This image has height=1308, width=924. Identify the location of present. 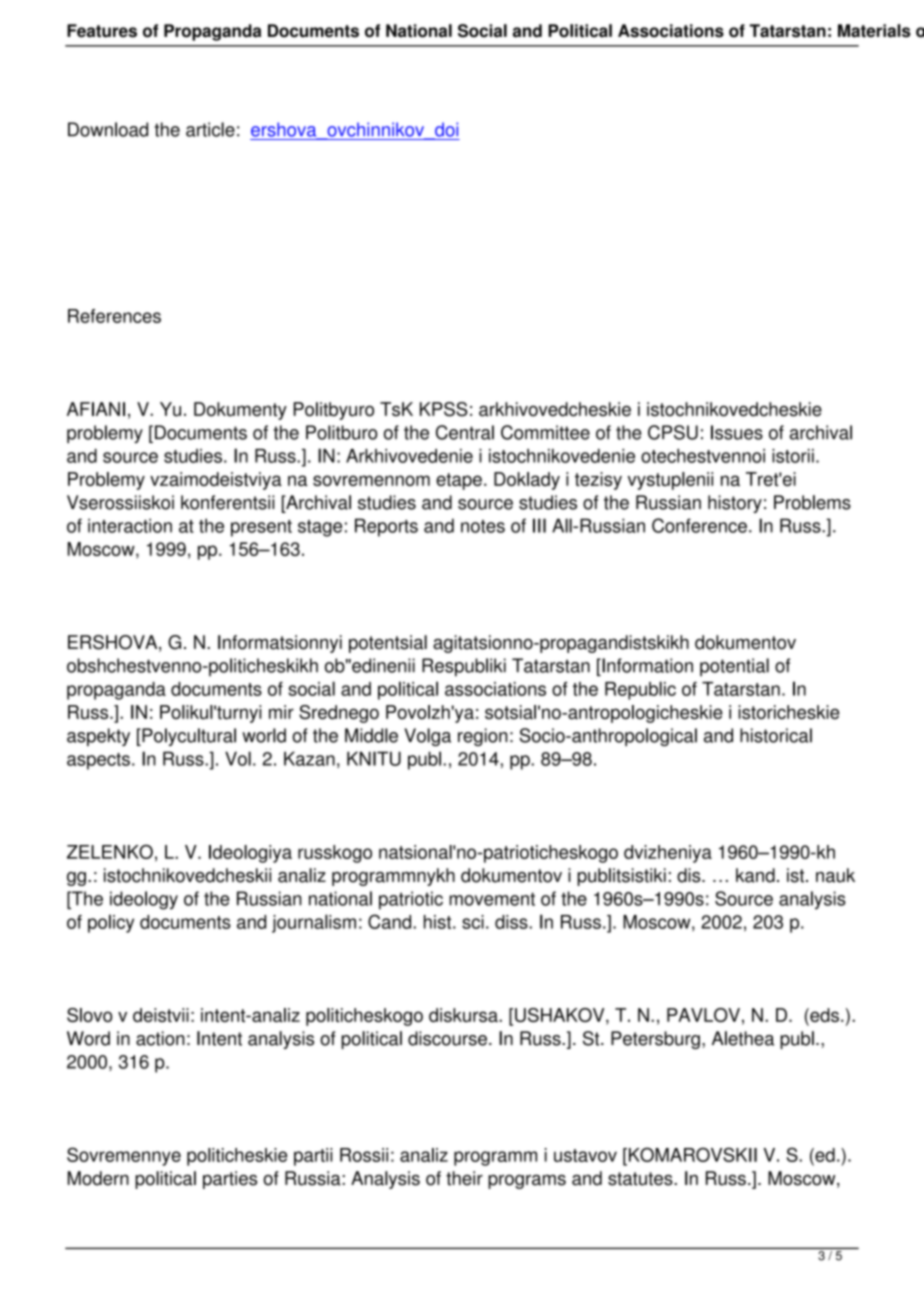
(261, 528).
